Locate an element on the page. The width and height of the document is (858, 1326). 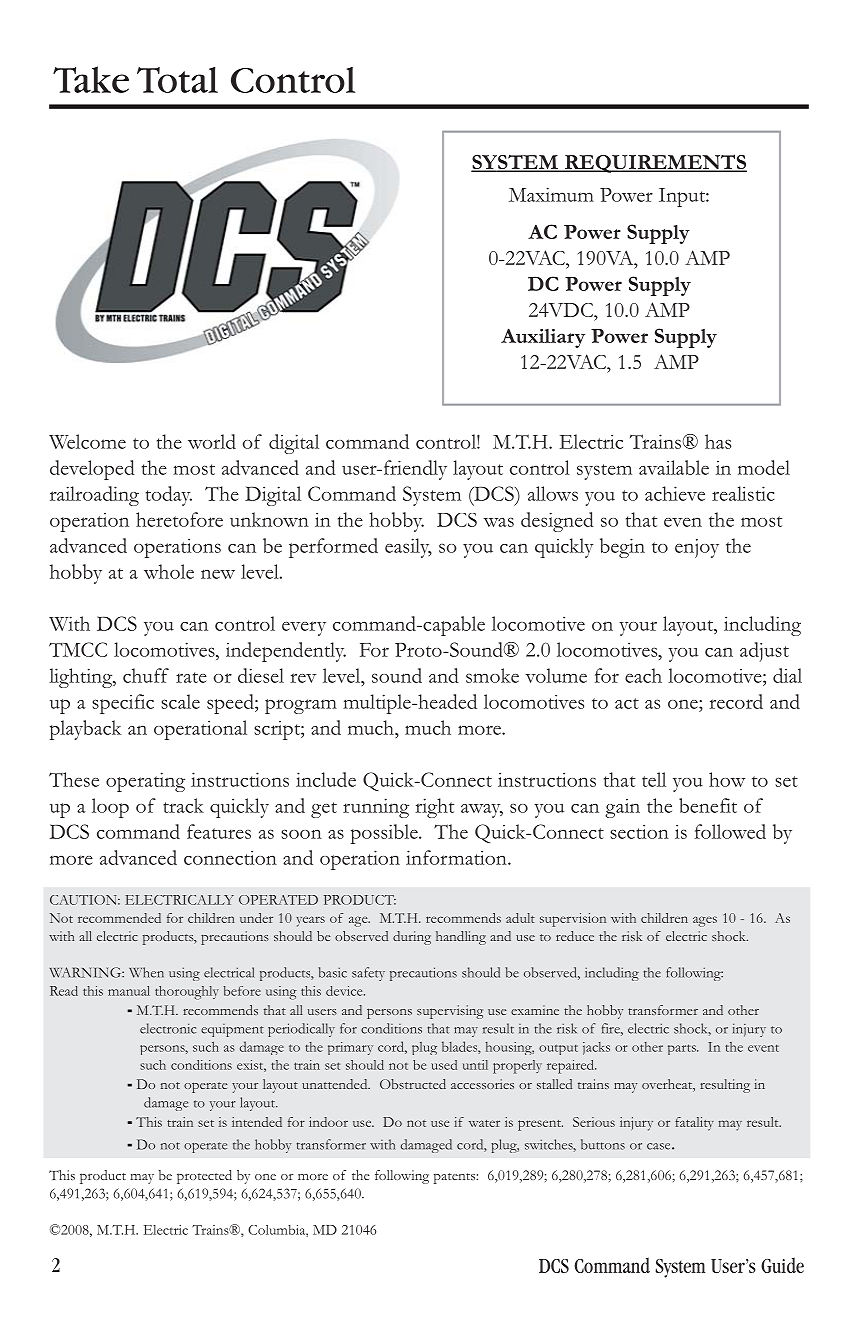
followed is located at coordinates (730, 831).
